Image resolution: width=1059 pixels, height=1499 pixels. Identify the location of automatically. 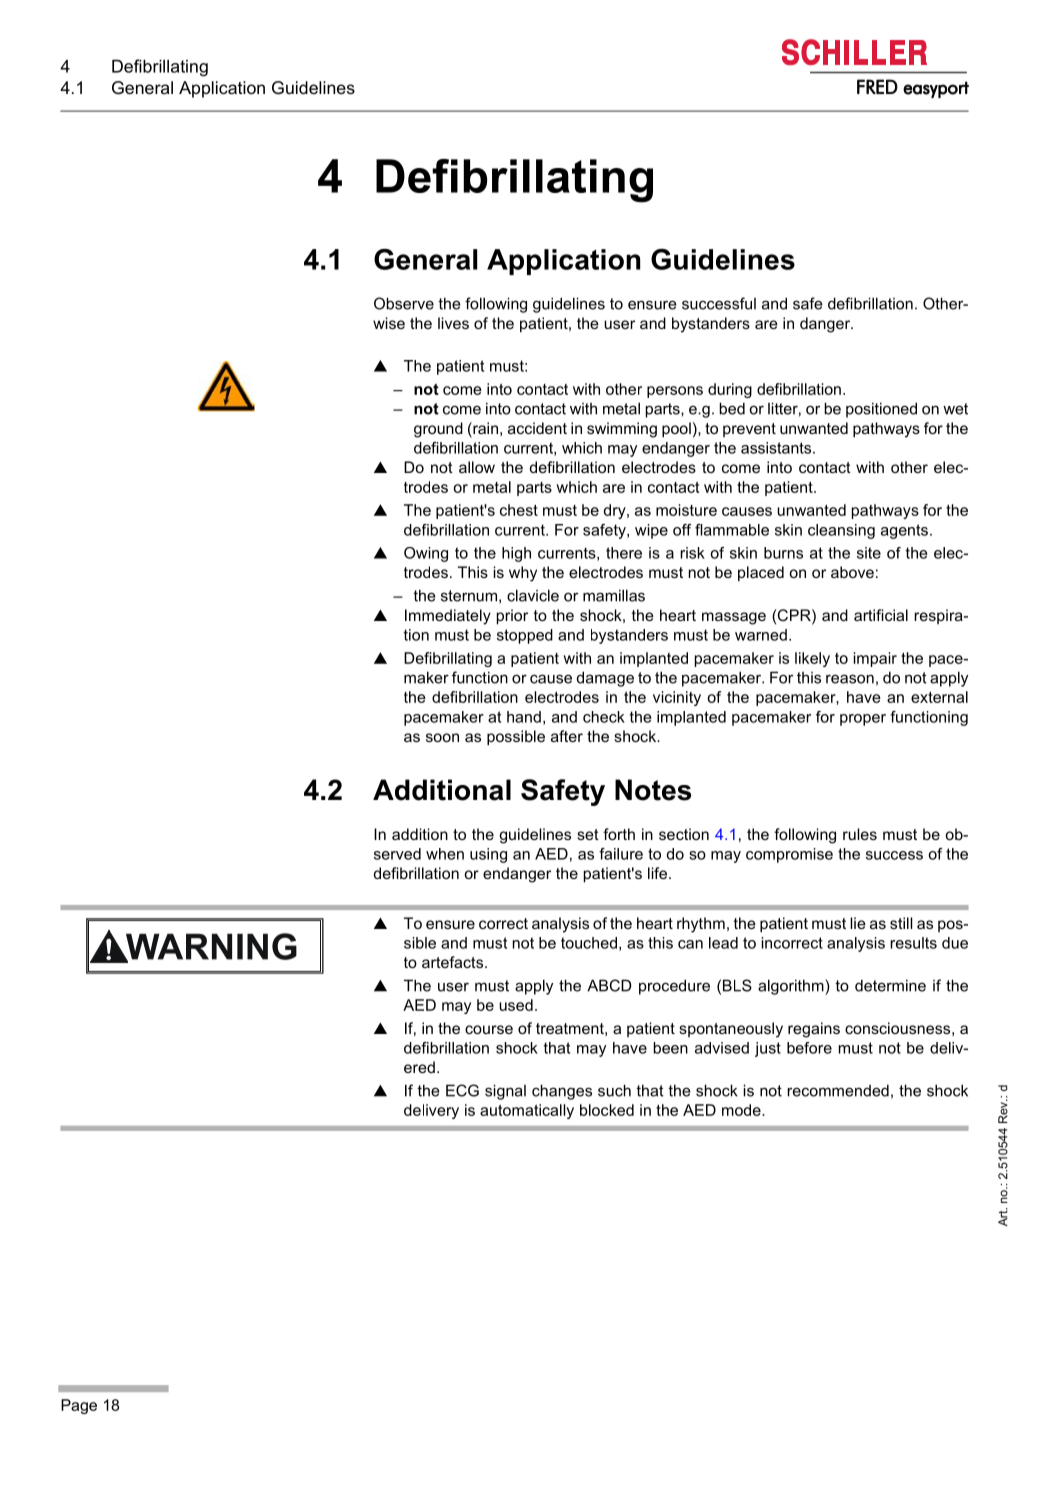
(527, 1111).
